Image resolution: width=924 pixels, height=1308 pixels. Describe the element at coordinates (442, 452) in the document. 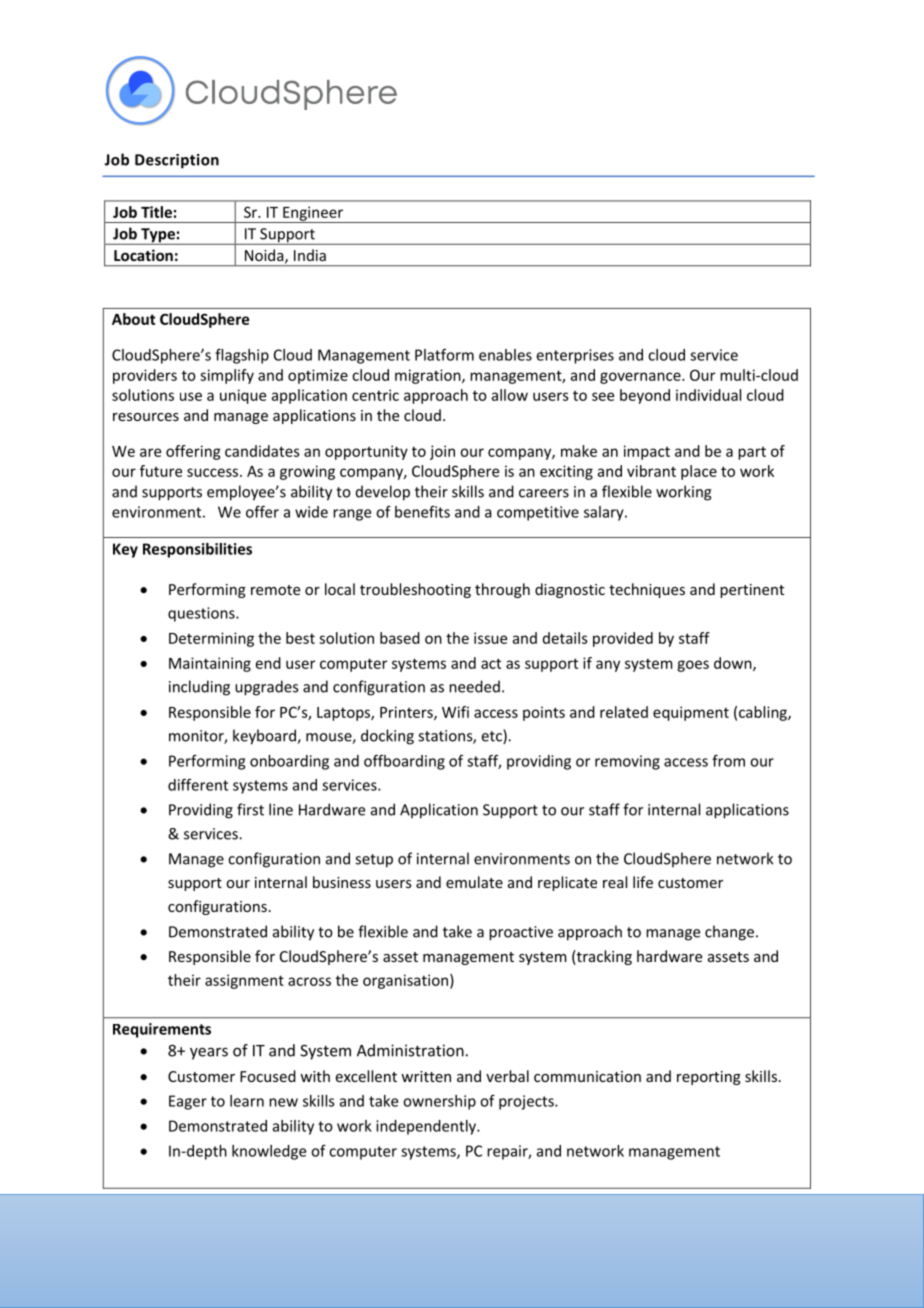

I see `join` at that location.
